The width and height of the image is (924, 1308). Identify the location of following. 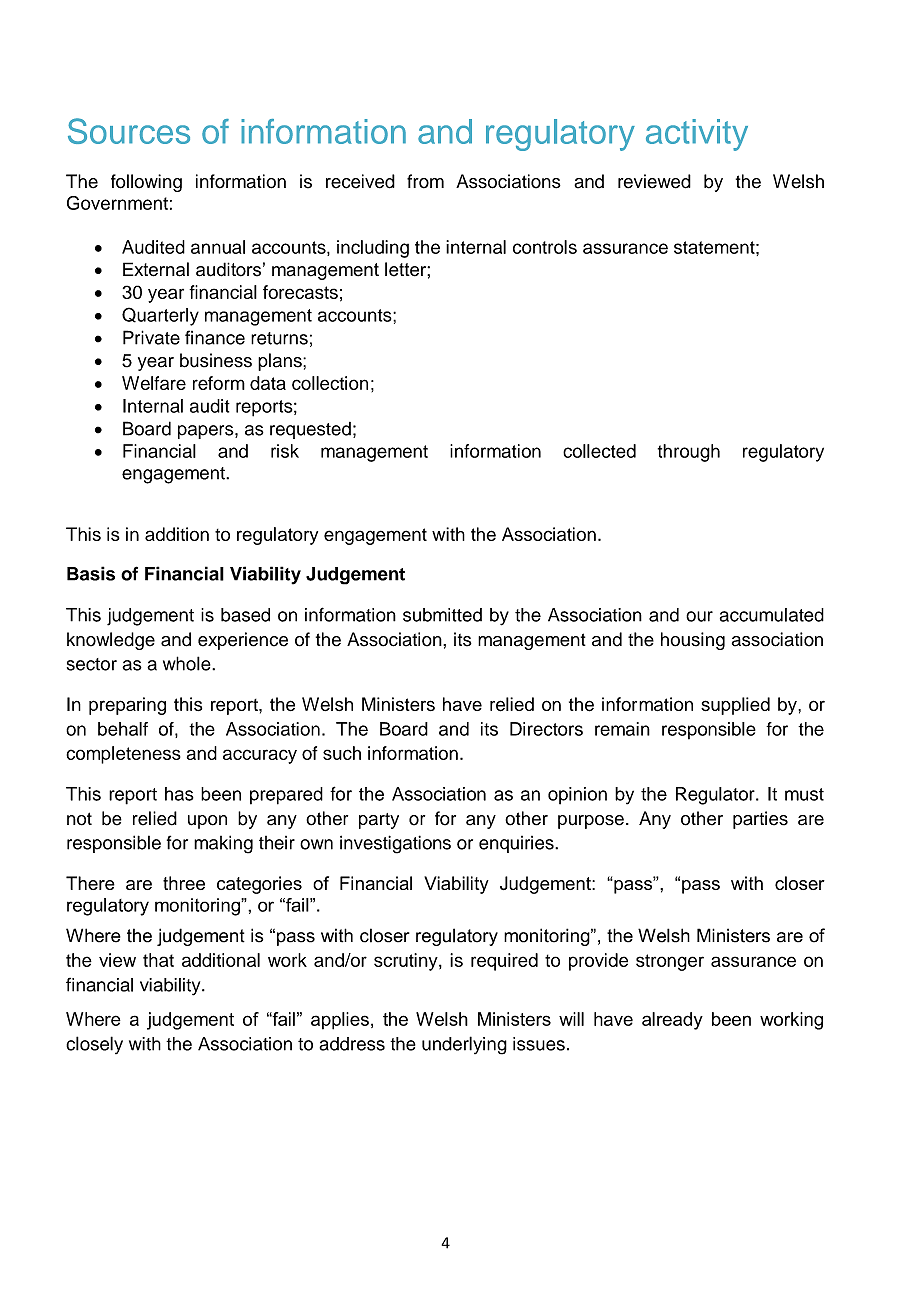
(146, 183).
